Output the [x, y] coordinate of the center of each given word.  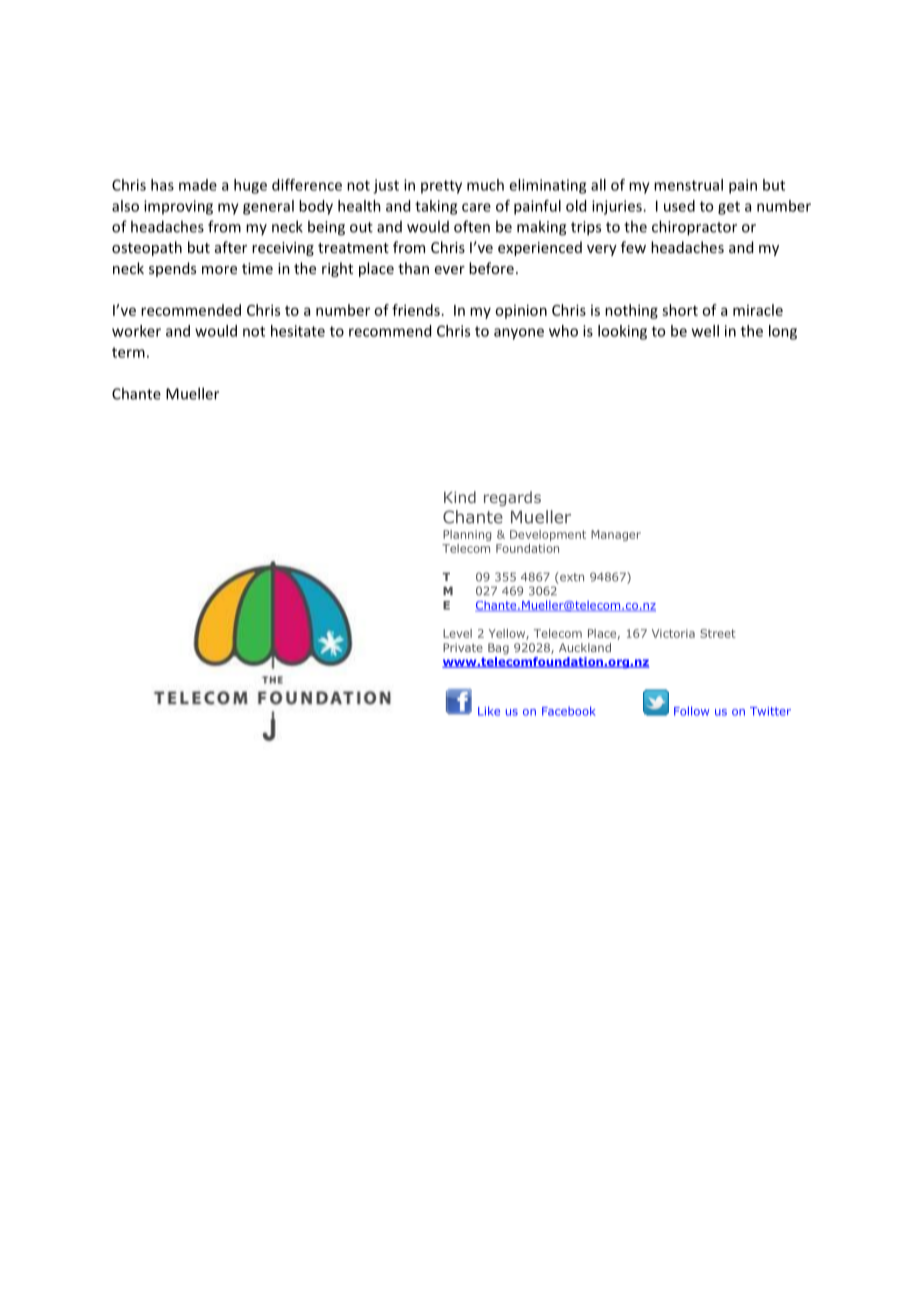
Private [463, 647]
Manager [616, 535]
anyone [519, 334]
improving [178, 207]
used [679, 206]
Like [489, 711]
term [128, 352]
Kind [460, 497]
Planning [467, 535]
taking [436, 207]
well [705, 331]
